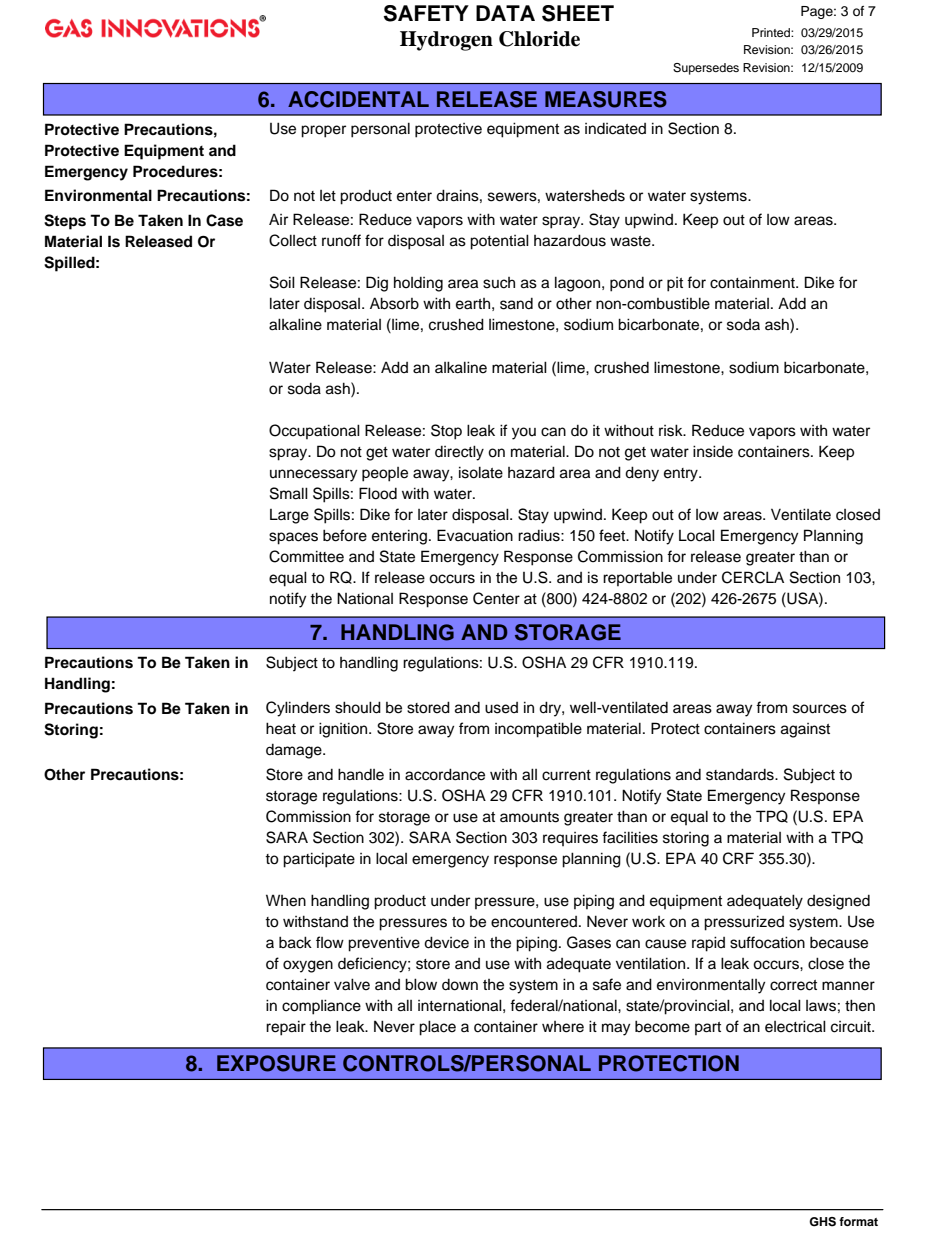  What do you see at coordinates (276, 1063) in the page?
I see `EXPOSURE` at bounding box center [276, 1063].
